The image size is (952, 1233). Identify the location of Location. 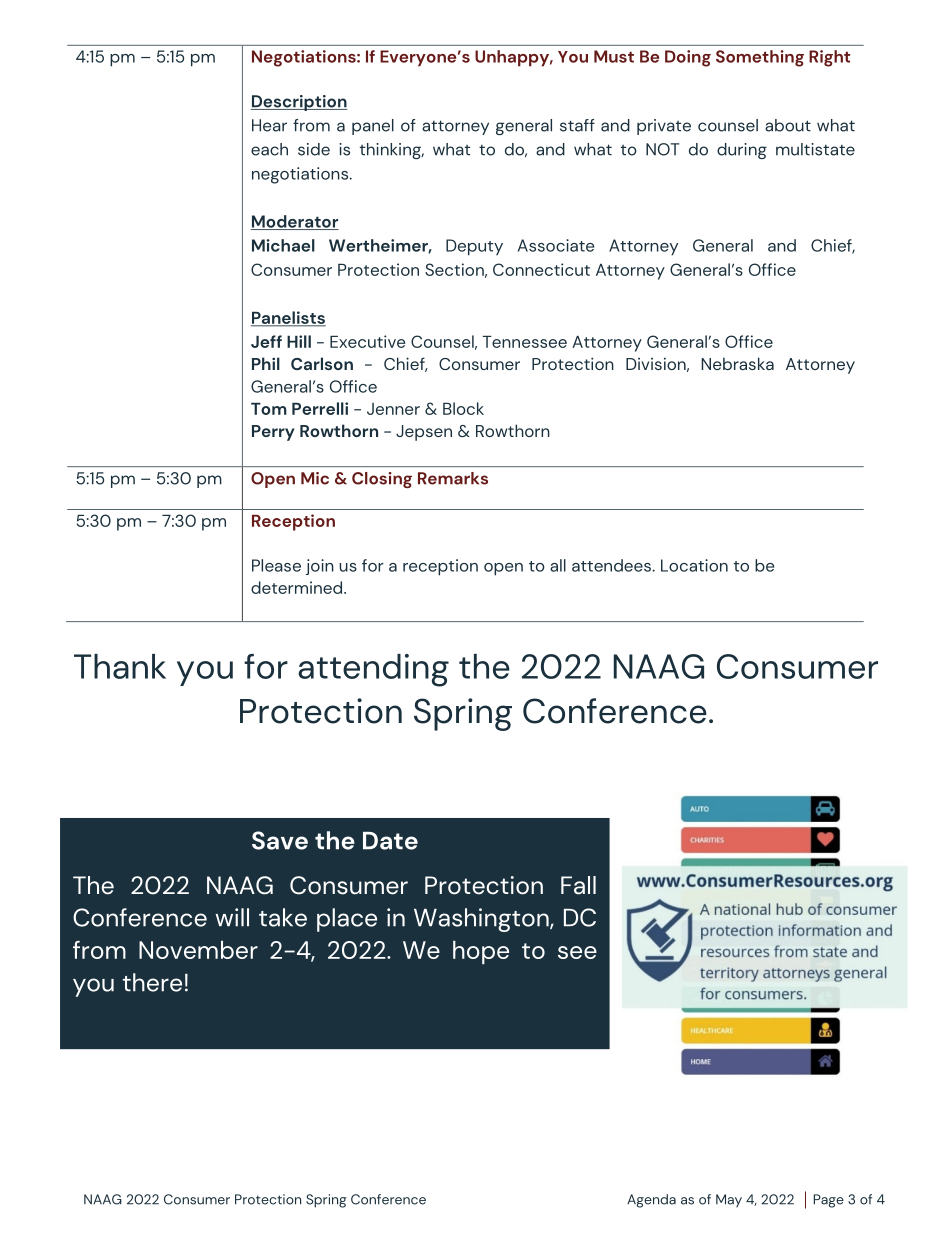
(694, 565).
